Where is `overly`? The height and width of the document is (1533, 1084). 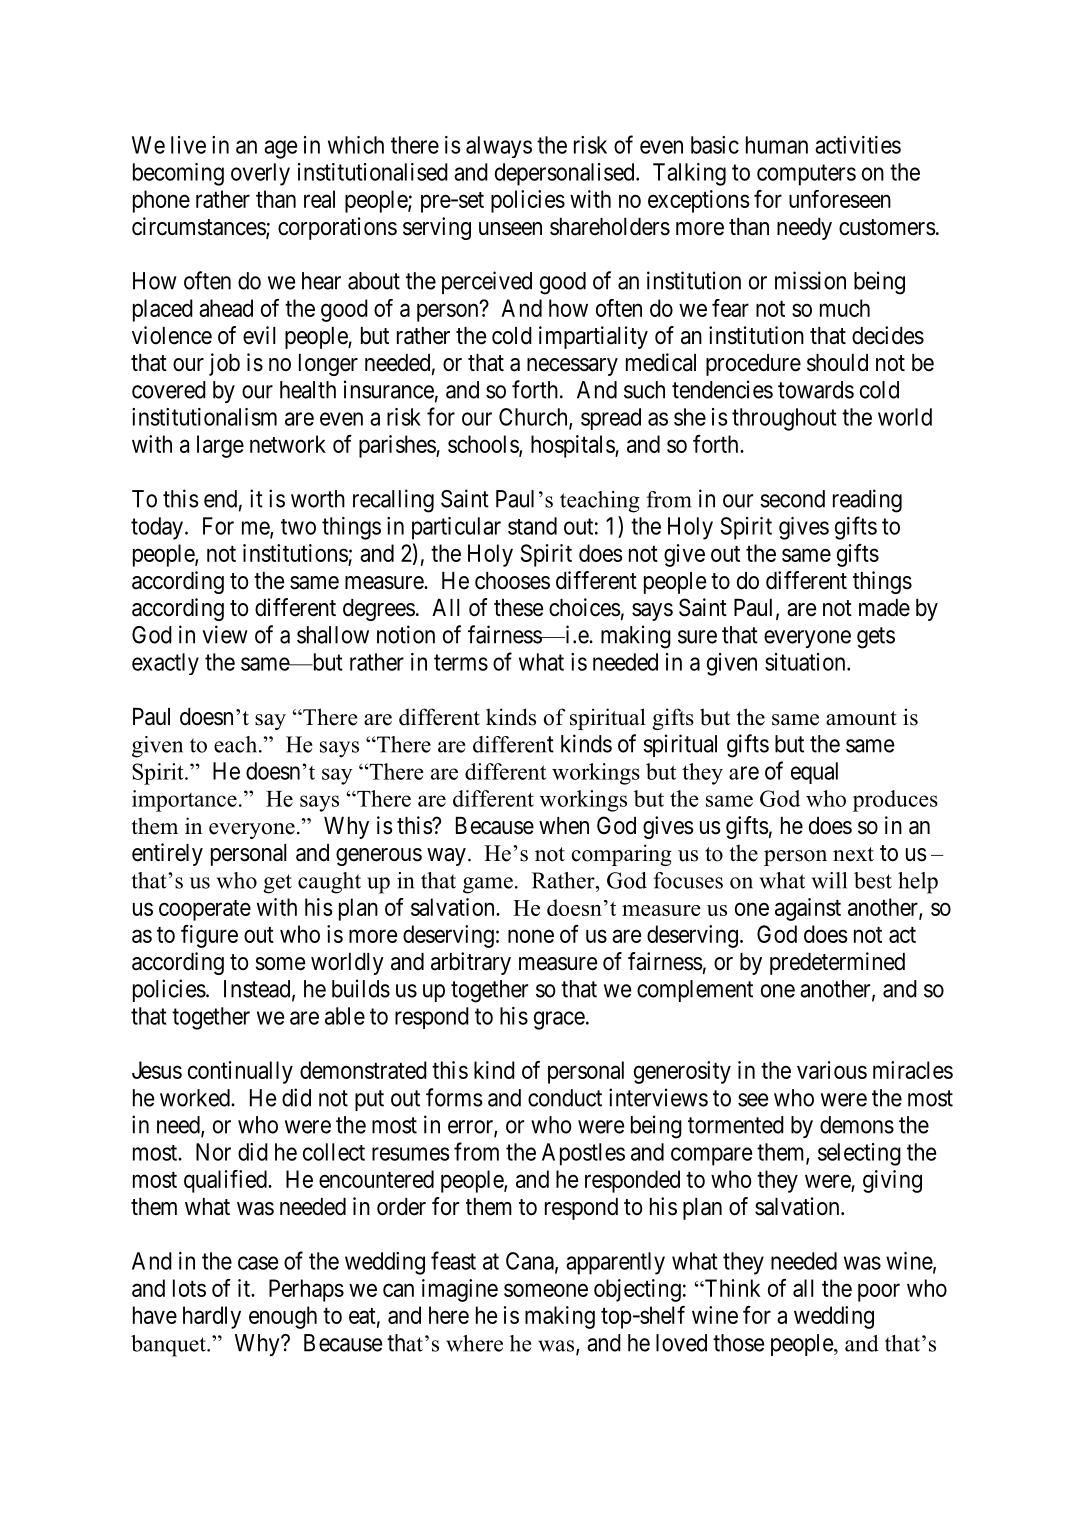
overly is located at coordinates (260, 174).
